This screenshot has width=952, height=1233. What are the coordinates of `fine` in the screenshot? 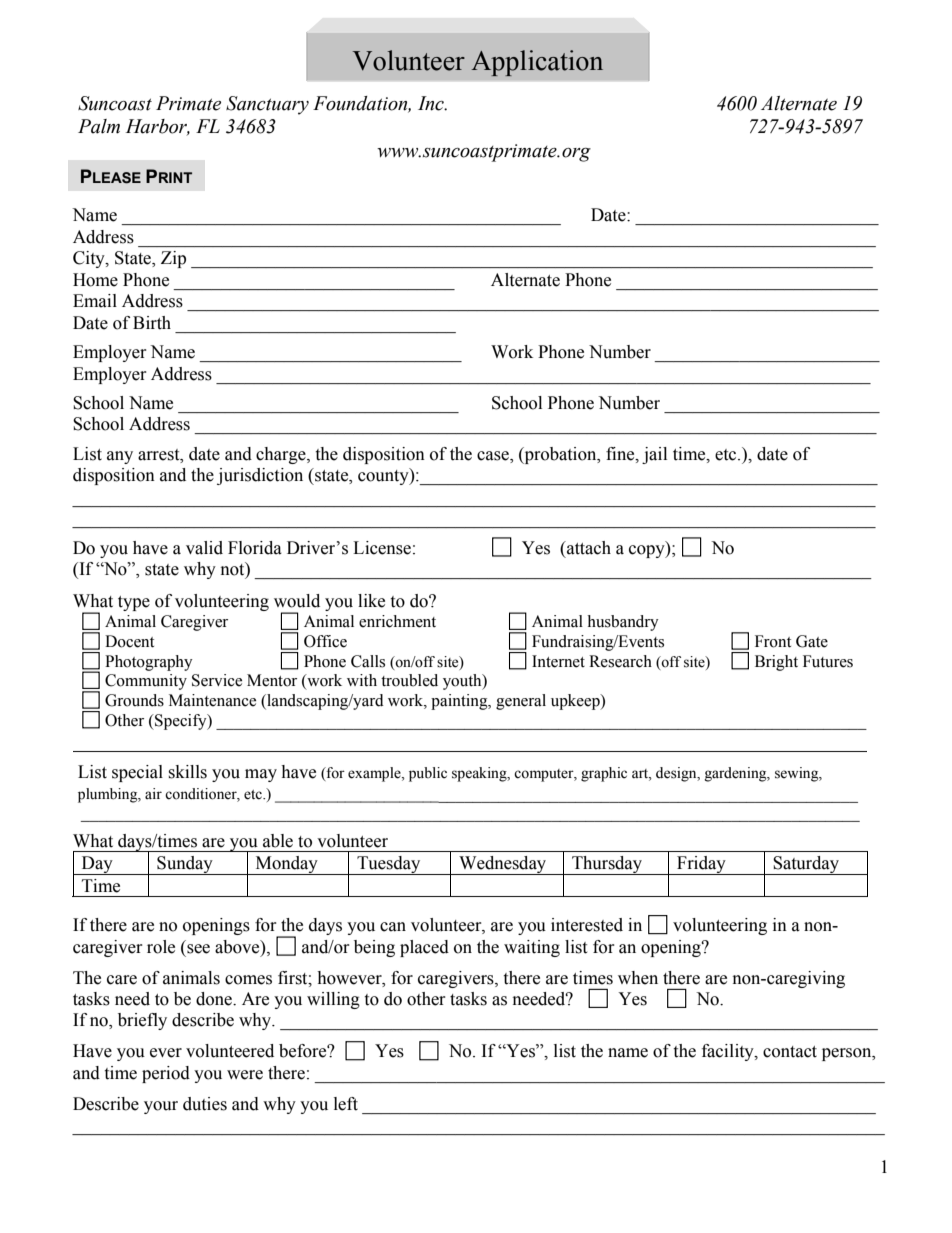 It's located at (621, 454).
